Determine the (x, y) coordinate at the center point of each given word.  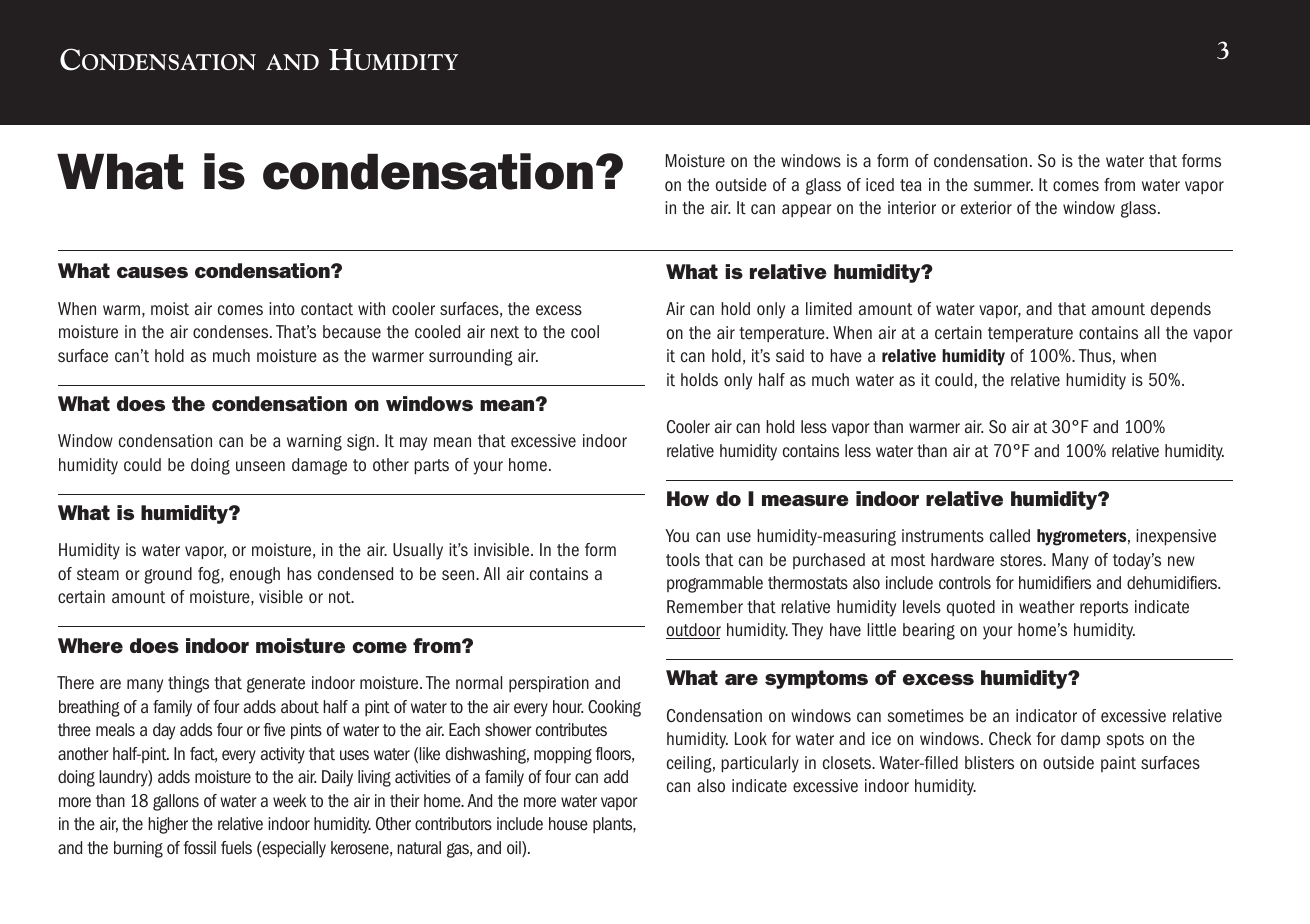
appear (807, 210)
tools (683, 559)
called (1010, 535)
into (282, 309)
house (568, 824)
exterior (986, 208)
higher (168, 825)
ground (168, 575)
